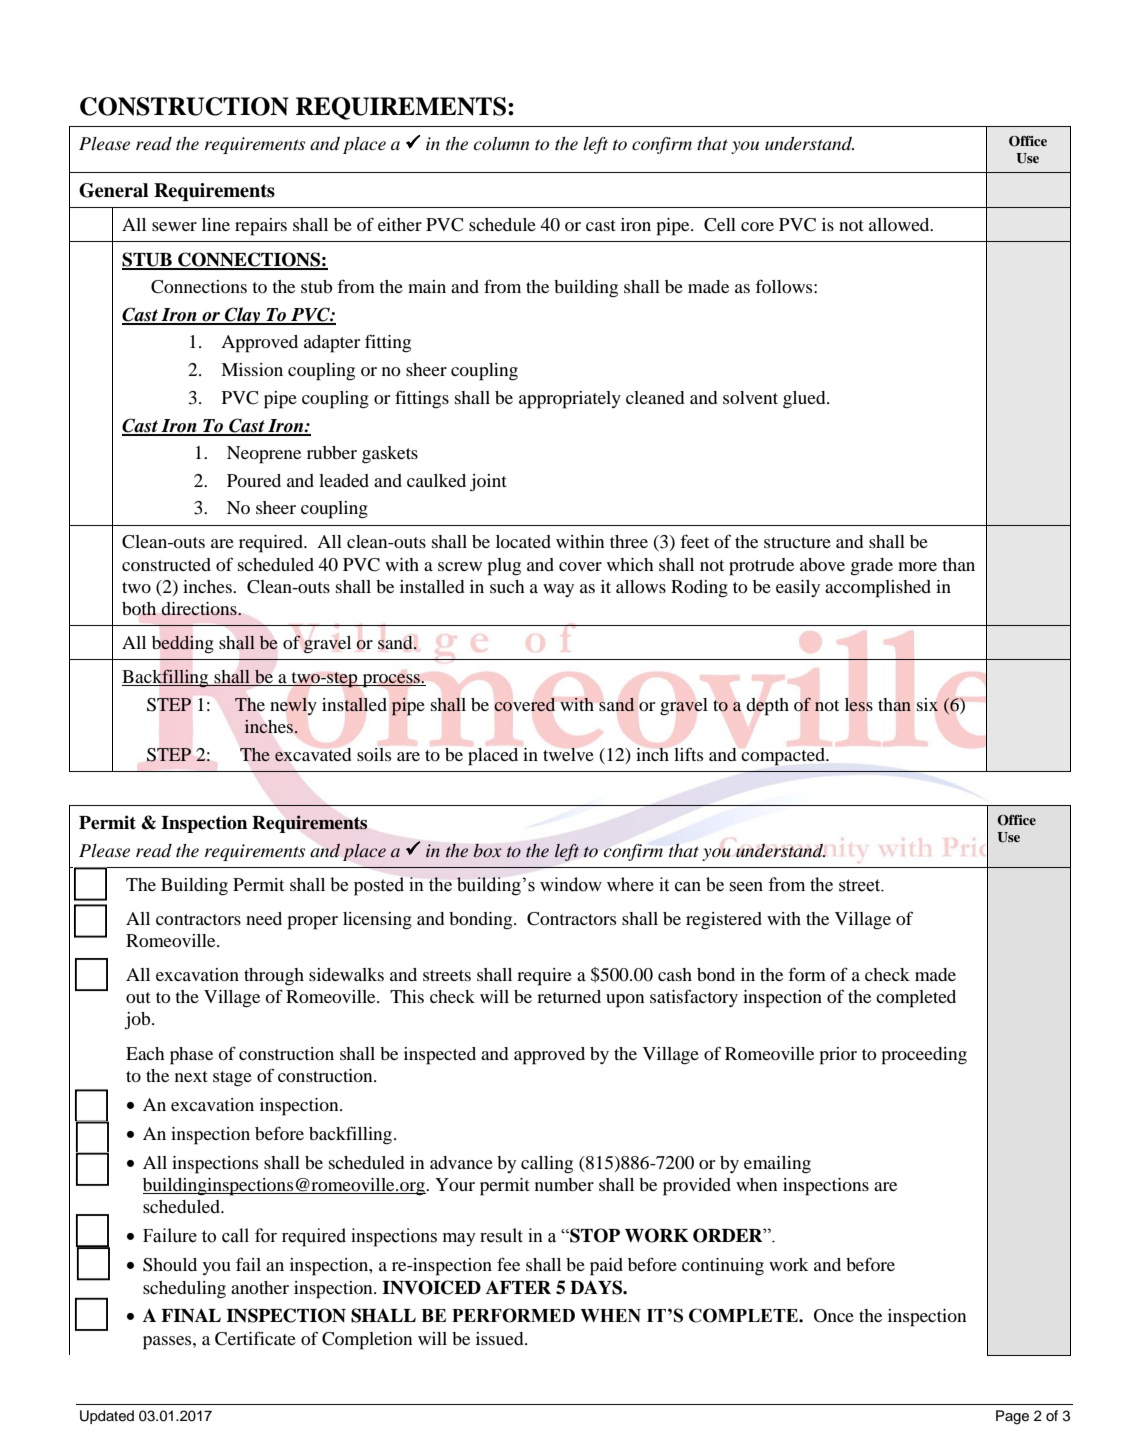 The width and height of the screenshot is (1123, 1454). I want to click on proceeding, so click(924, 1056).
